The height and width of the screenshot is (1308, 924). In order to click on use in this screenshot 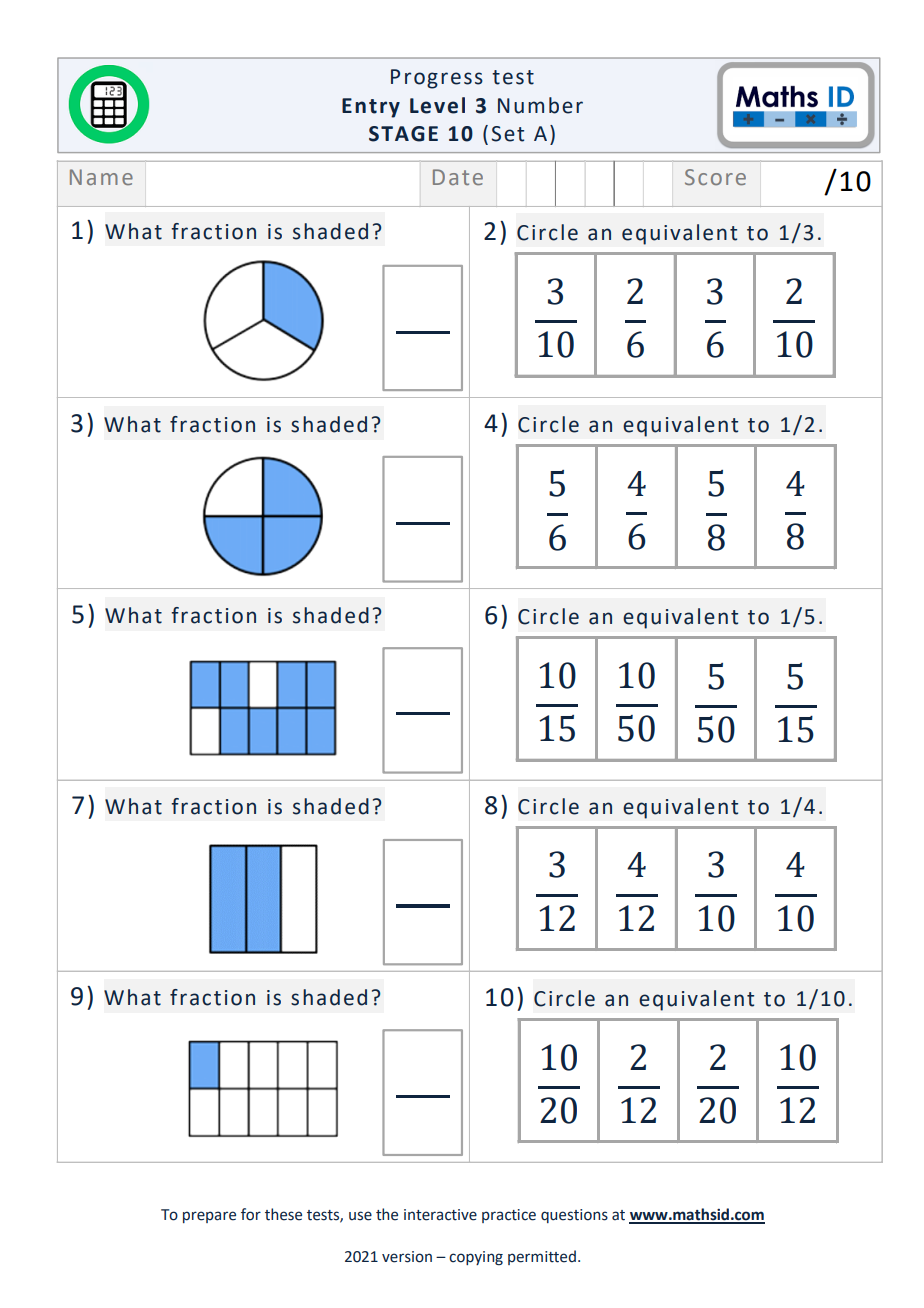, I will do `click(360, 1216)`.
